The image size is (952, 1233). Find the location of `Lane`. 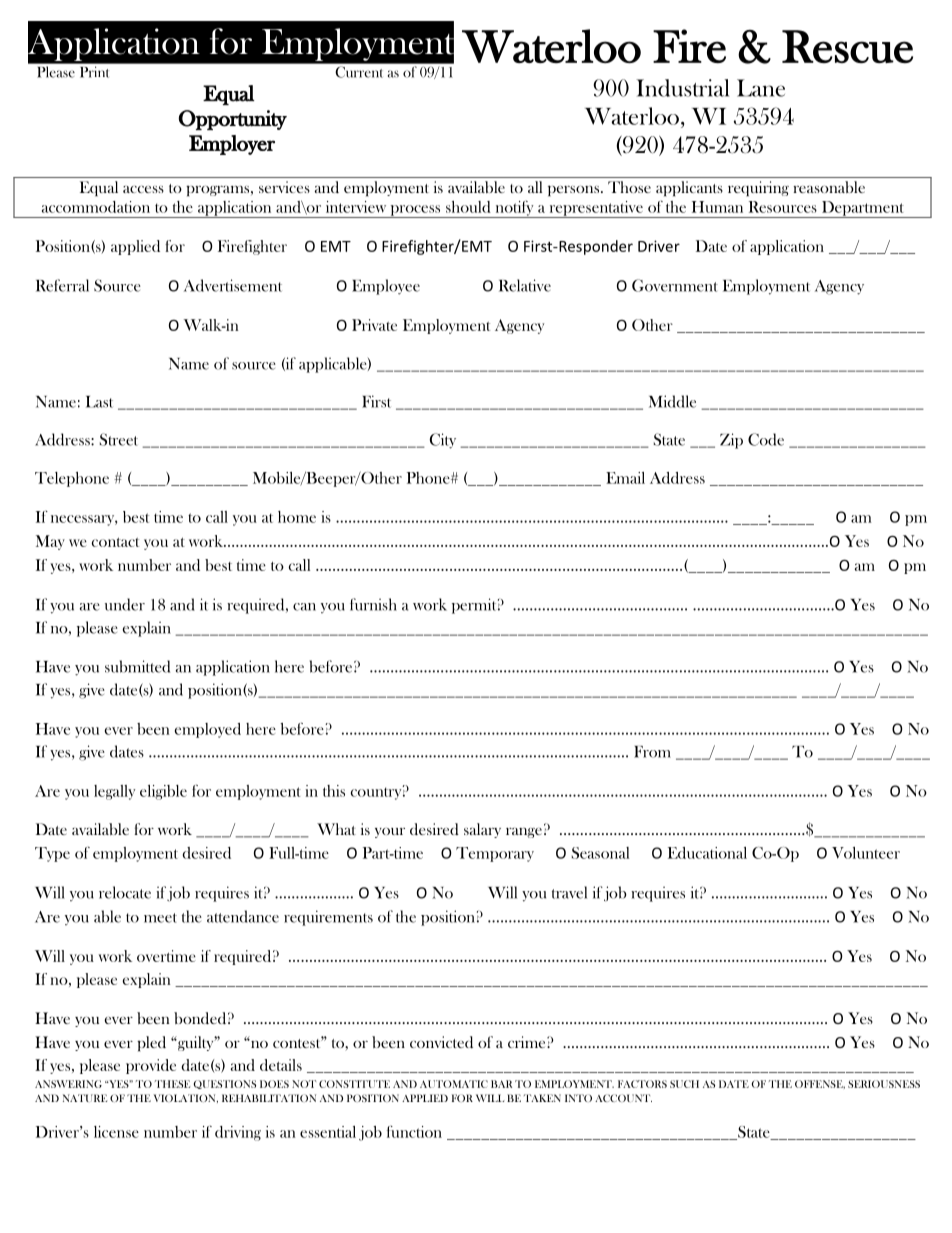

Lane is located at coordinates (761, 88).
